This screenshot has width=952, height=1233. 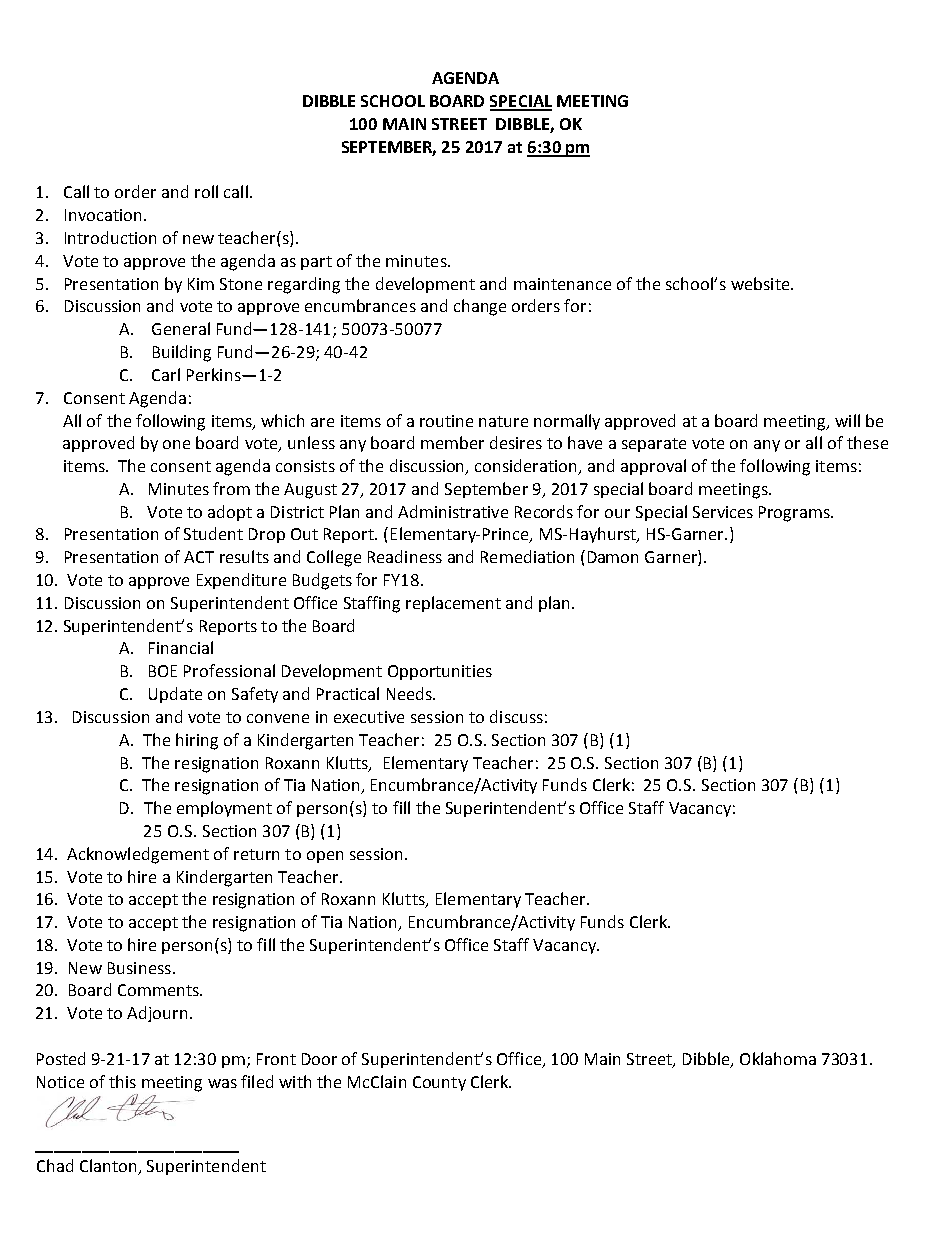 I want to click on BOE, so click(x=163, y=671).
